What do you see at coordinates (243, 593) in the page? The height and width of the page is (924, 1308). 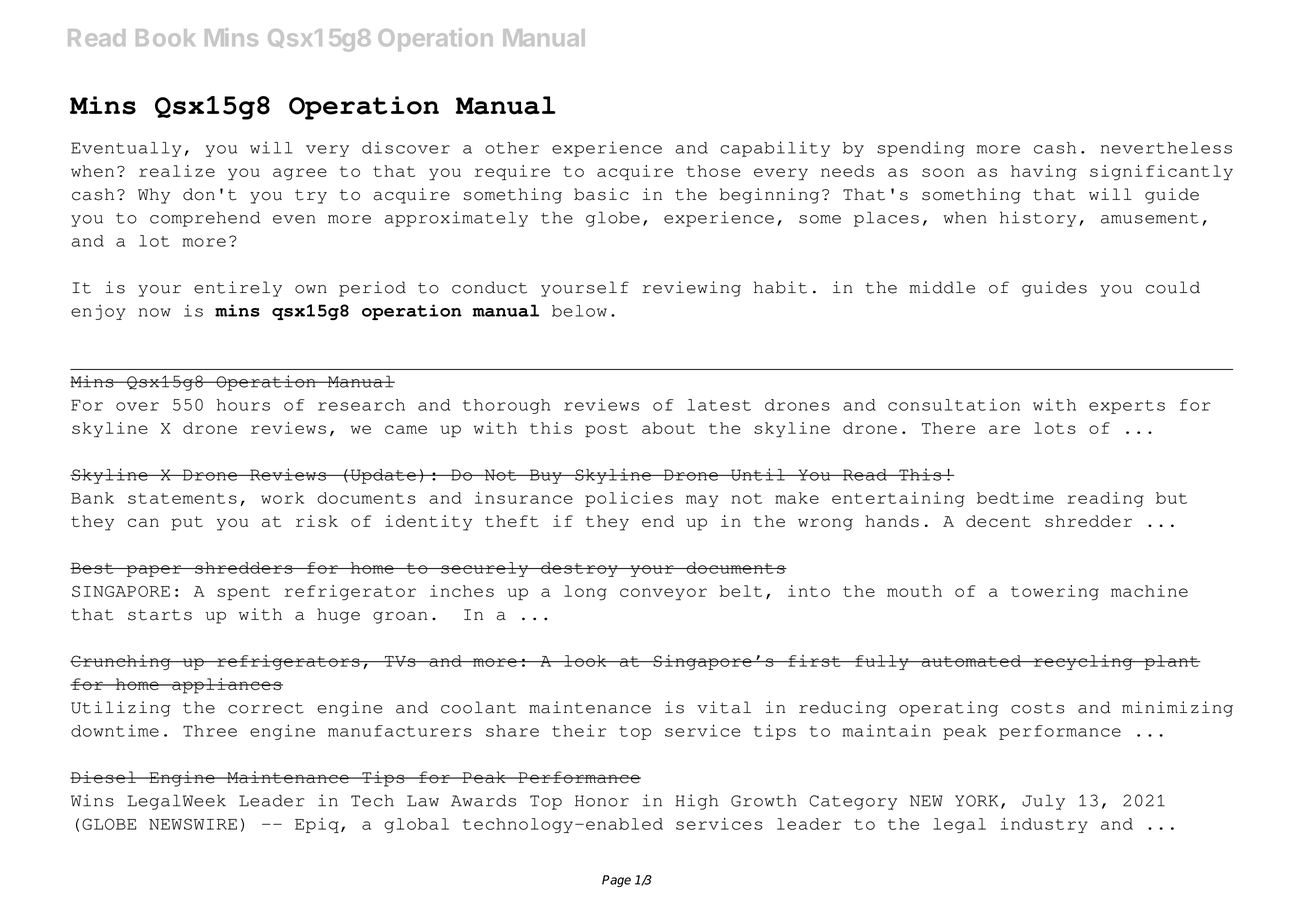 I see `spent` at bounding box center [243, 593].
